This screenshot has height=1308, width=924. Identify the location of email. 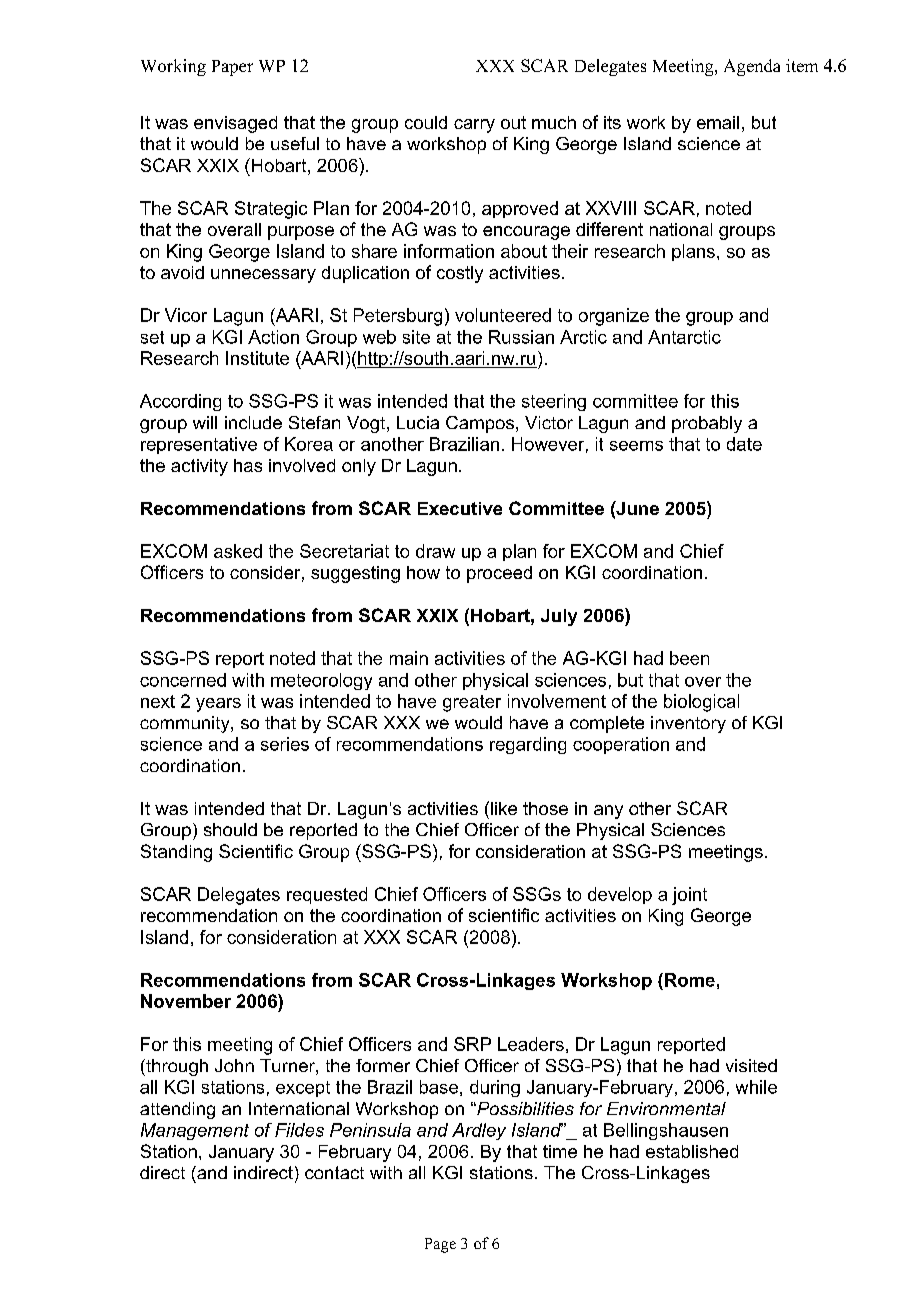
(718, 122).
